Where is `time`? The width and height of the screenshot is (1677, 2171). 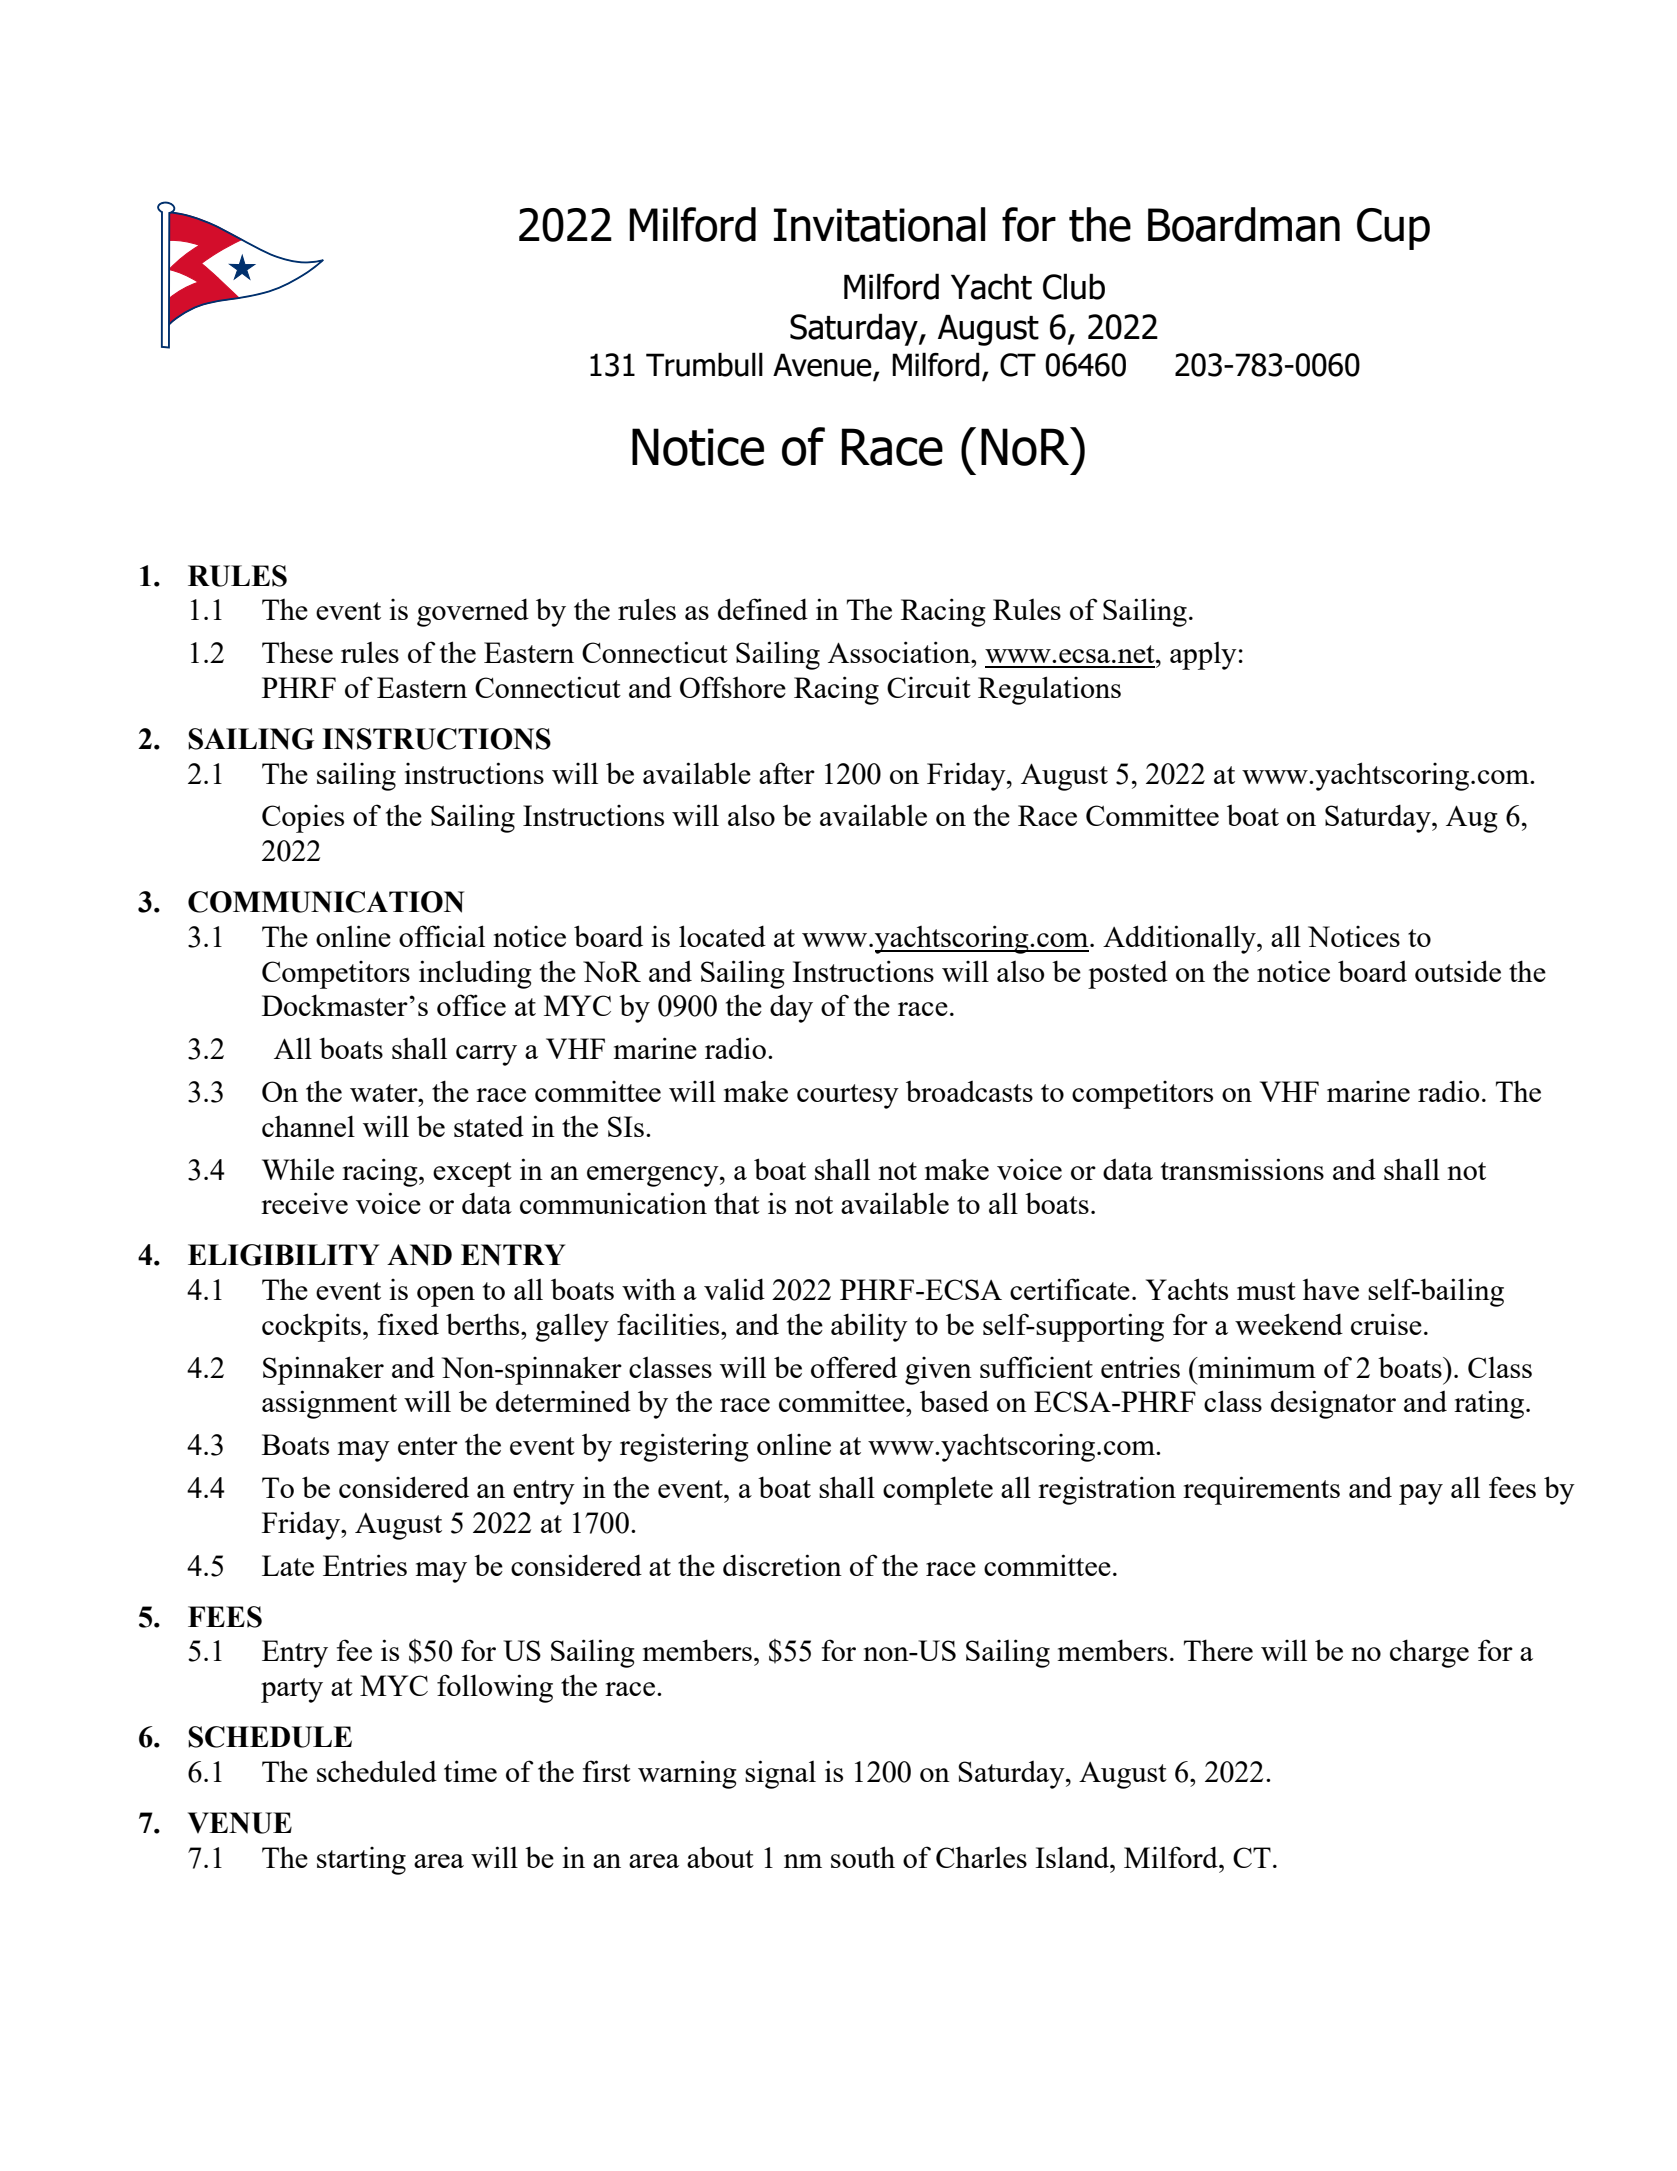
time is located at coordinates (470, 1771).
